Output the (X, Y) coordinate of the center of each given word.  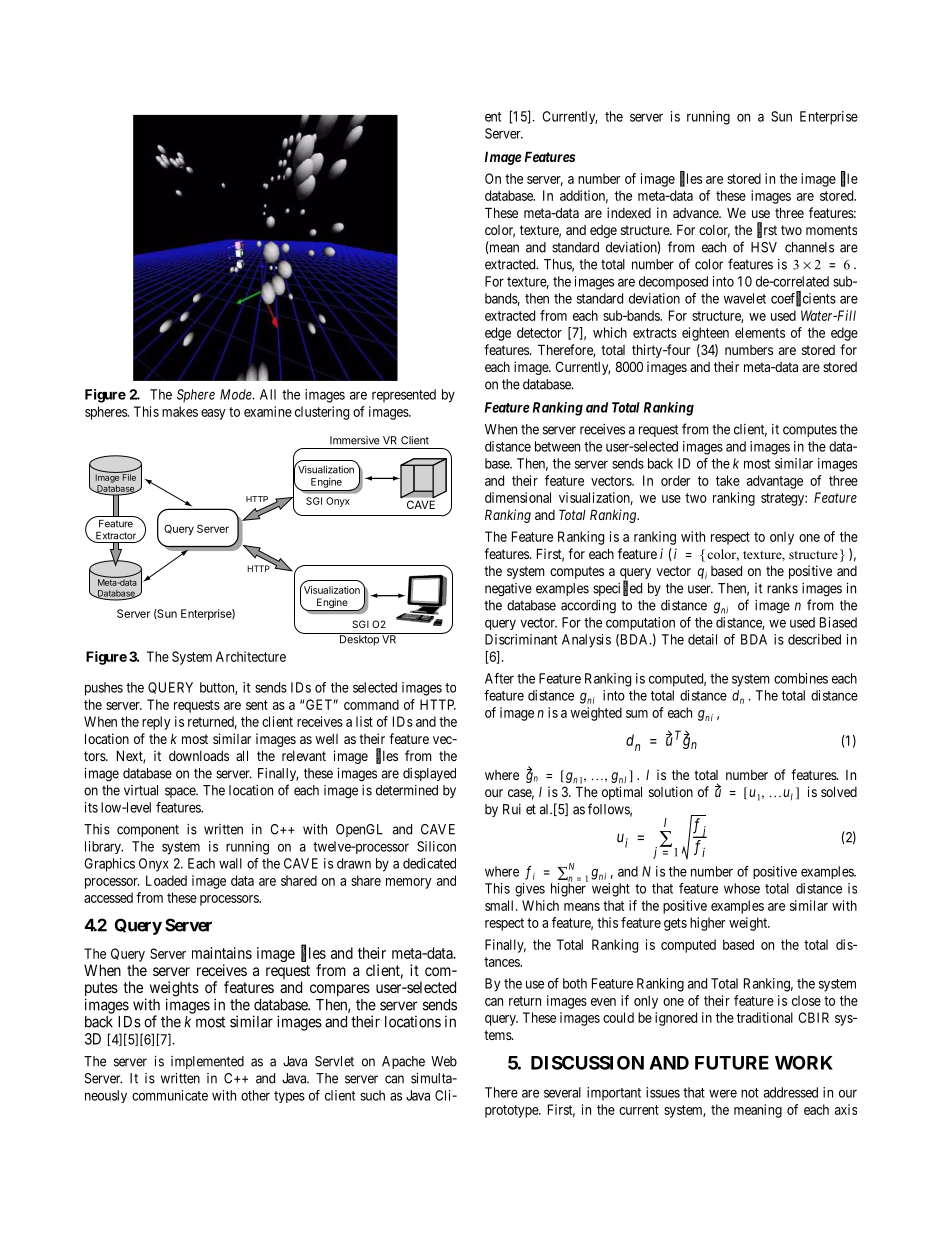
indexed (629, 212)
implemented (207, 1062)
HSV (764, 247)
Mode (237, 394)
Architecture (251, 656)
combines (801, 678)
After (499, 678)
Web (444, 1061)
